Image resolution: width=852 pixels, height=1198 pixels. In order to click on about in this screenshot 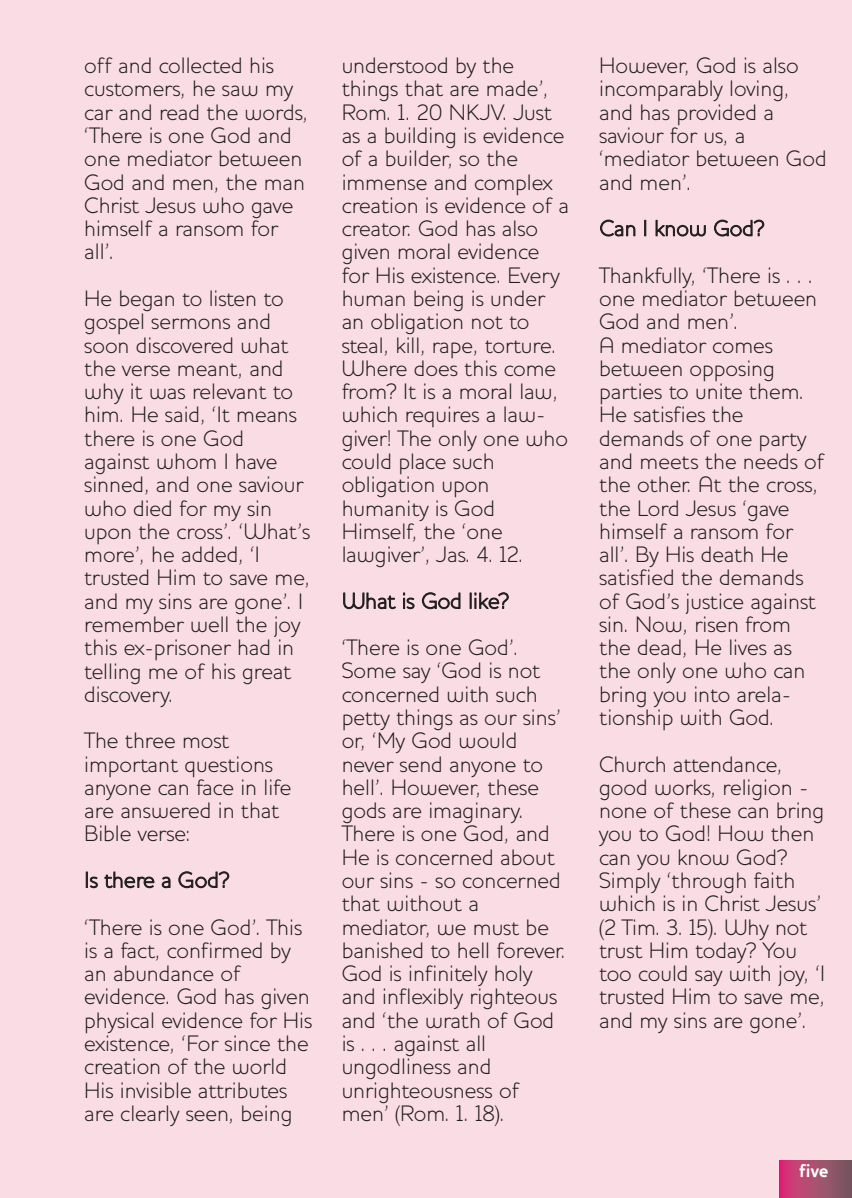, I will do `click(528, 857)`.
